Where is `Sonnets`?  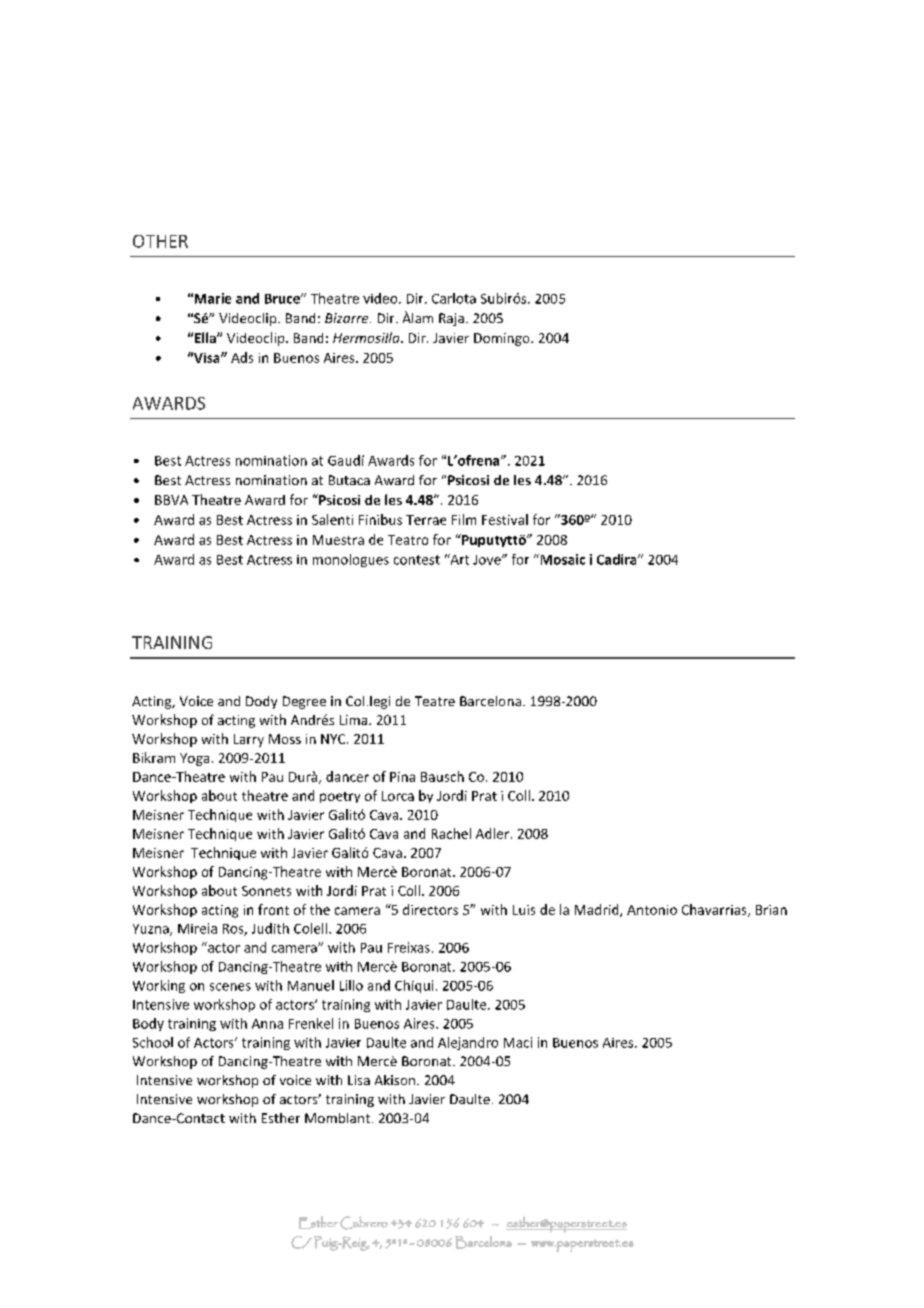 Sonnets is located at coordinates (266, 891).
